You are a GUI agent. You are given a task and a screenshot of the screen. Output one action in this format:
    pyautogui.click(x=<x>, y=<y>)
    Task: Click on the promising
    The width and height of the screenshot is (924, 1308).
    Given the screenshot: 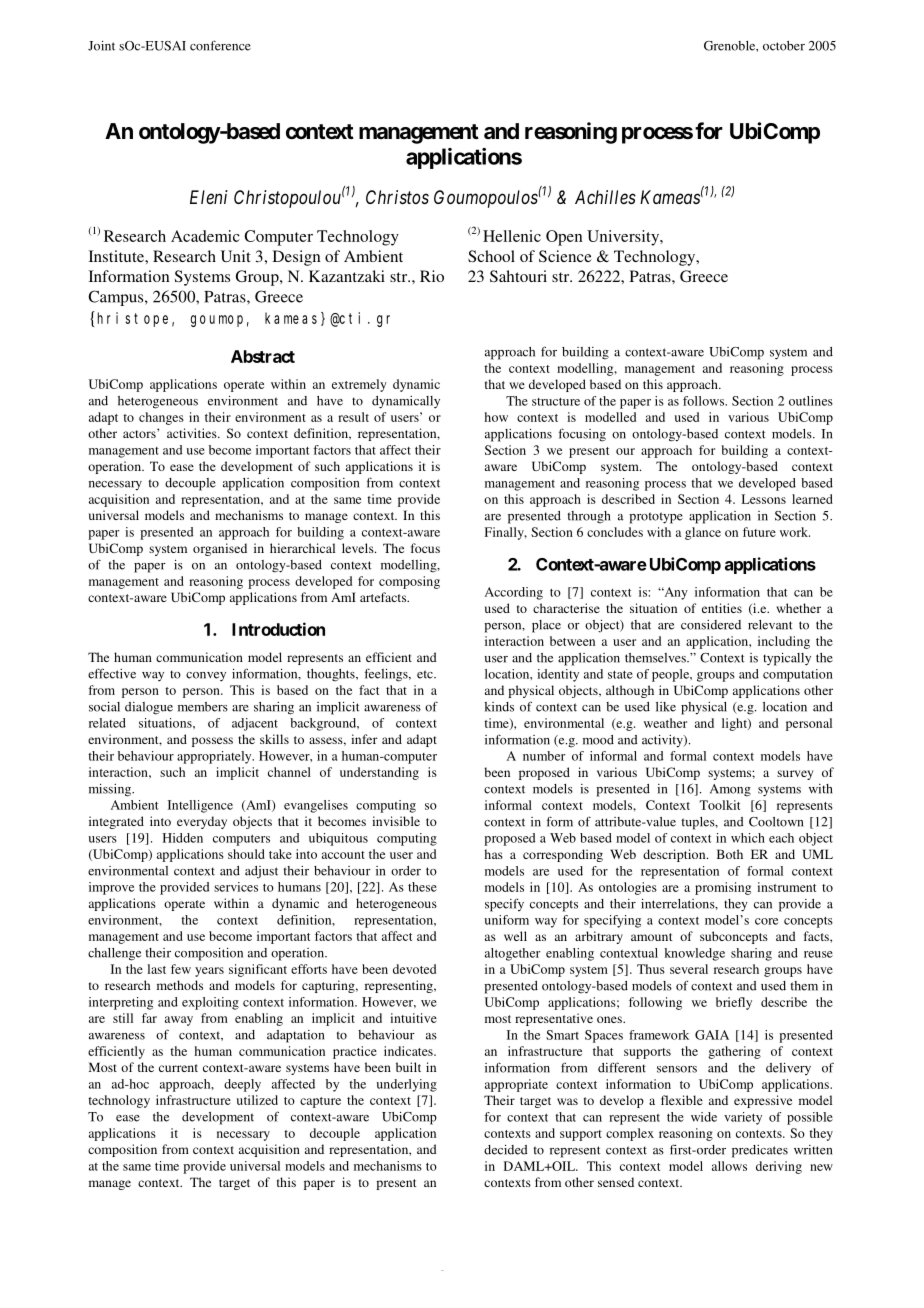 What is the action you would take?
    pyautogui.click(x=723, y=888)
